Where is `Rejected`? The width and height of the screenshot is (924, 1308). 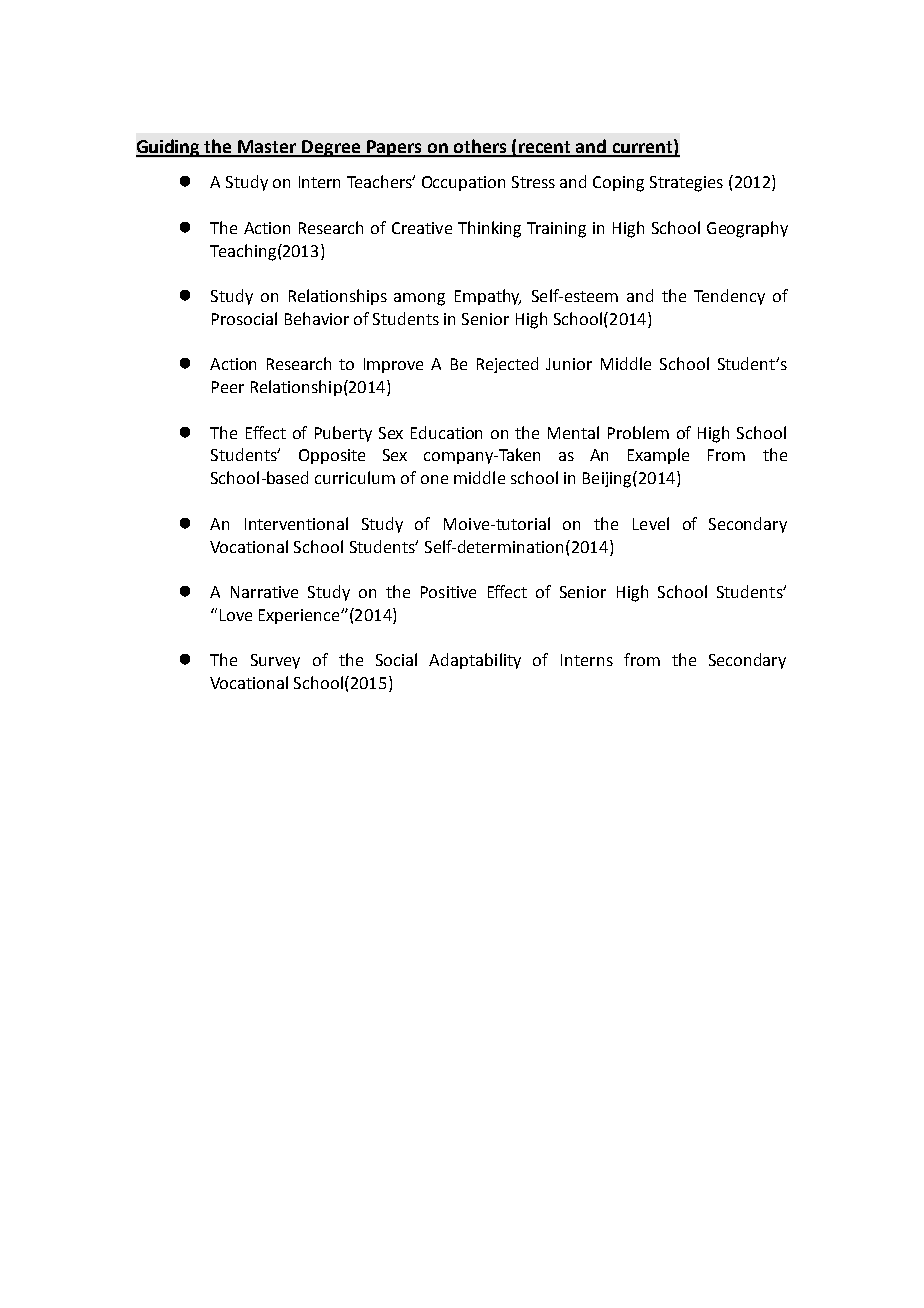 Rejected is located at coordinates (507, 365).
